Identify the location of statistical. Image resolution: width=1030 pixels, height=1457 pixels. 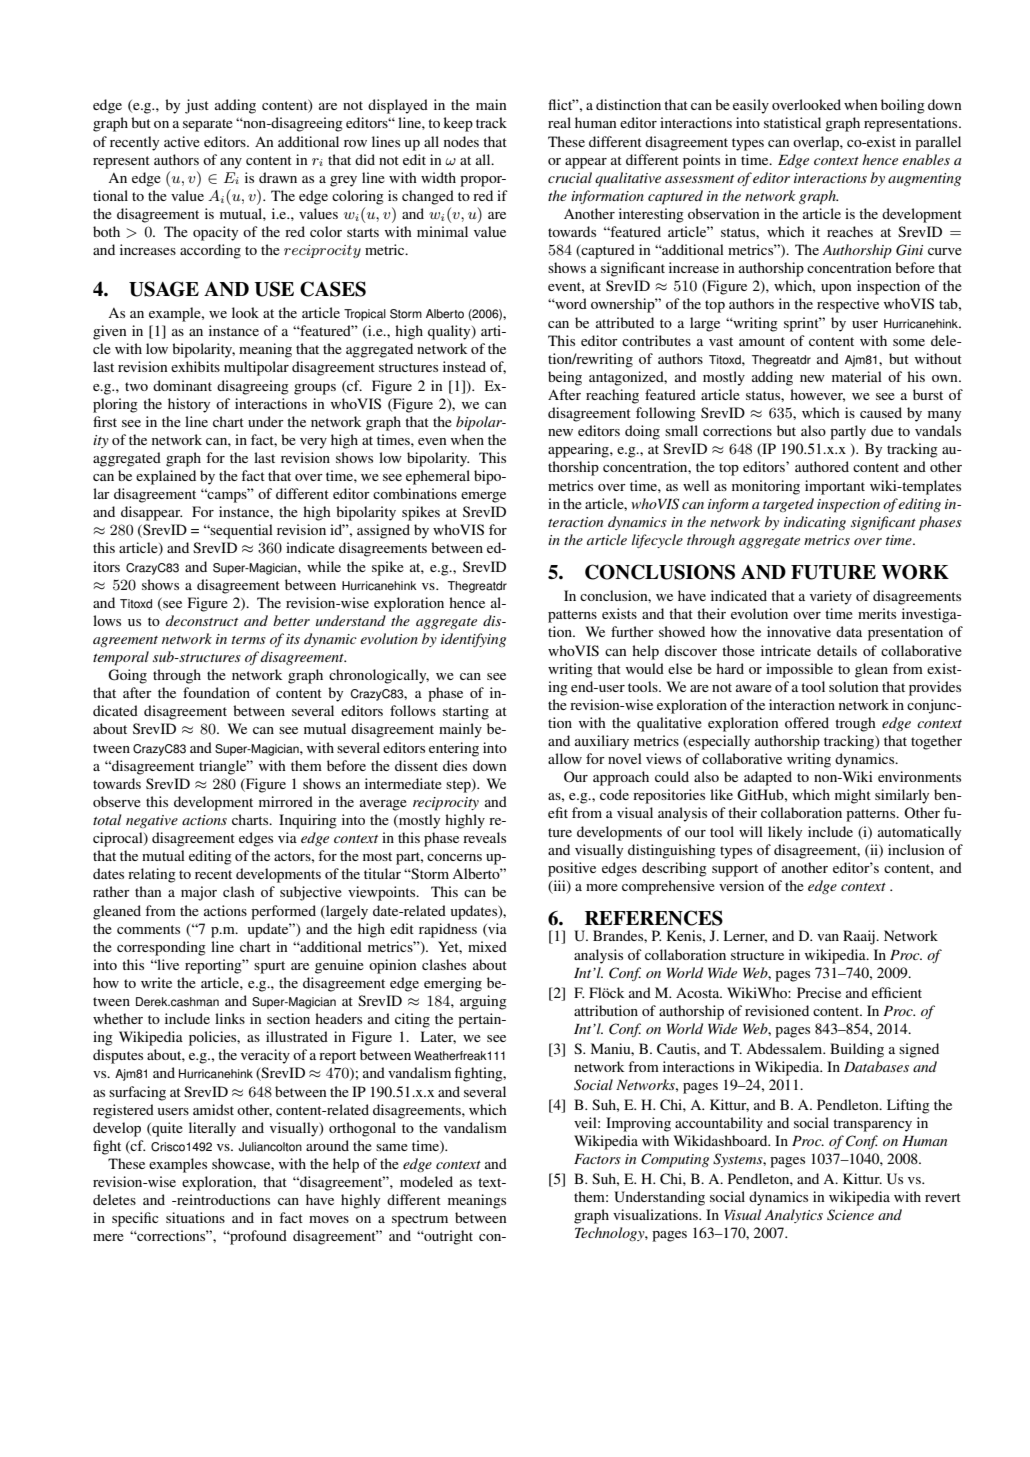
(792, 122).
